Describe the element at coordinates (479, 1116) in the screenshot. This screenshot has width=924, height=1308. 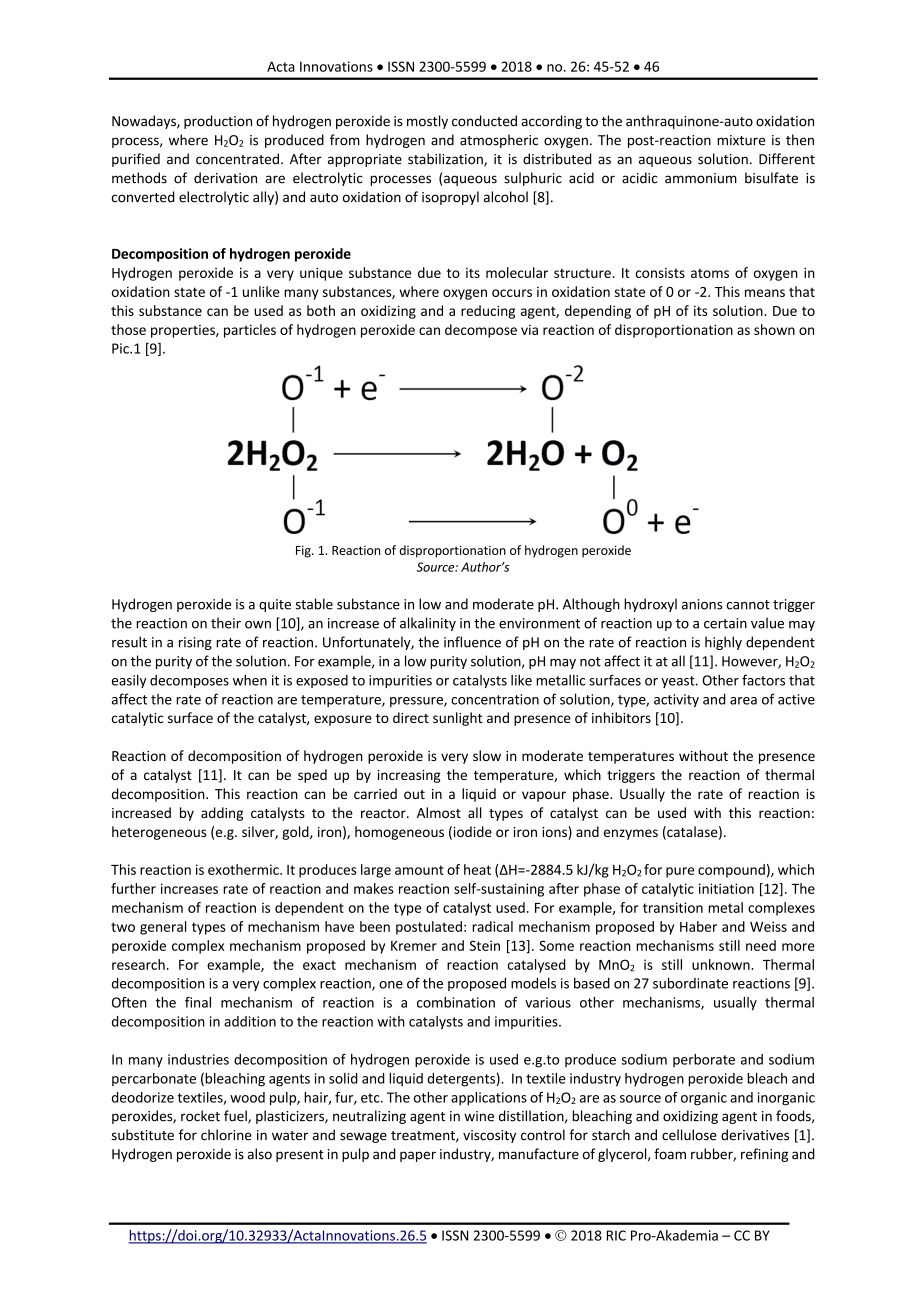
I see `wine` at that location.
